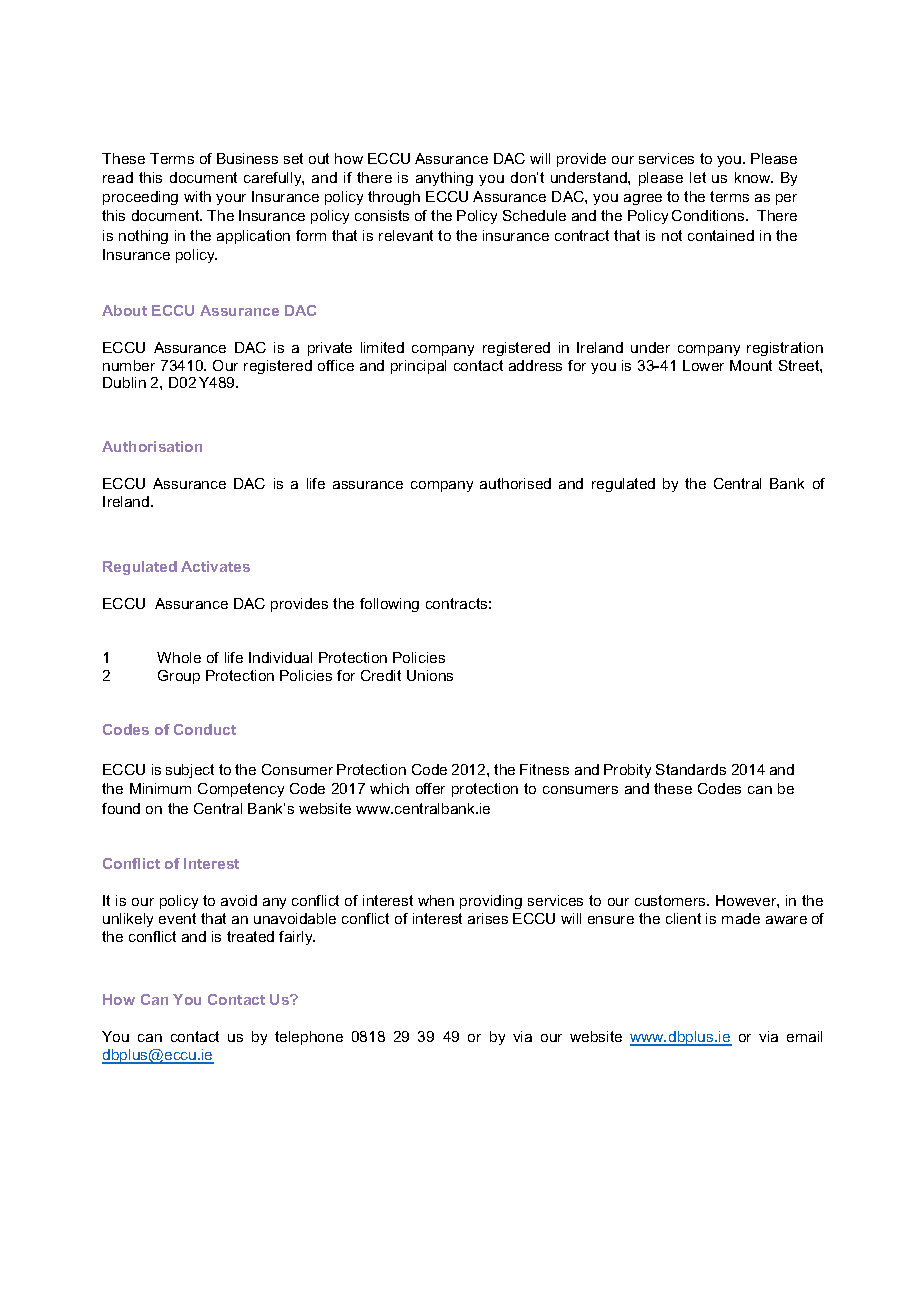 The width and height of the image is (924, 1311). What do you see at coordinates (691, 769) in the image?
I see `Standards` at bounding box center [691, 769].
